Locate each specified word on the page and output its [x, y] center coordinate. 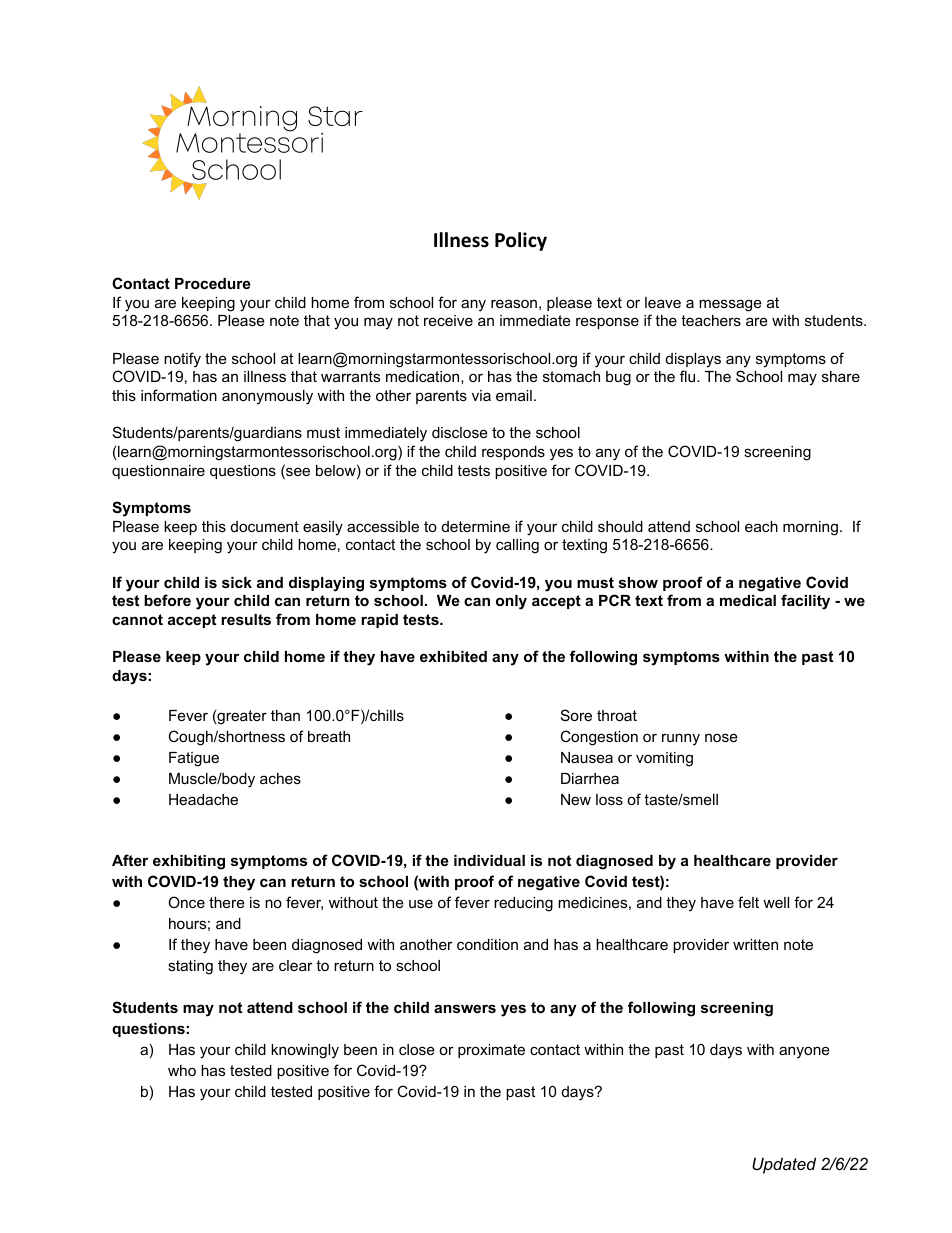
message [730, 305]
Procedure [213, 283]
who [182, 1070]
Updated [784, 1165]
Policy [521, 241]
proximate [491, 1051]
